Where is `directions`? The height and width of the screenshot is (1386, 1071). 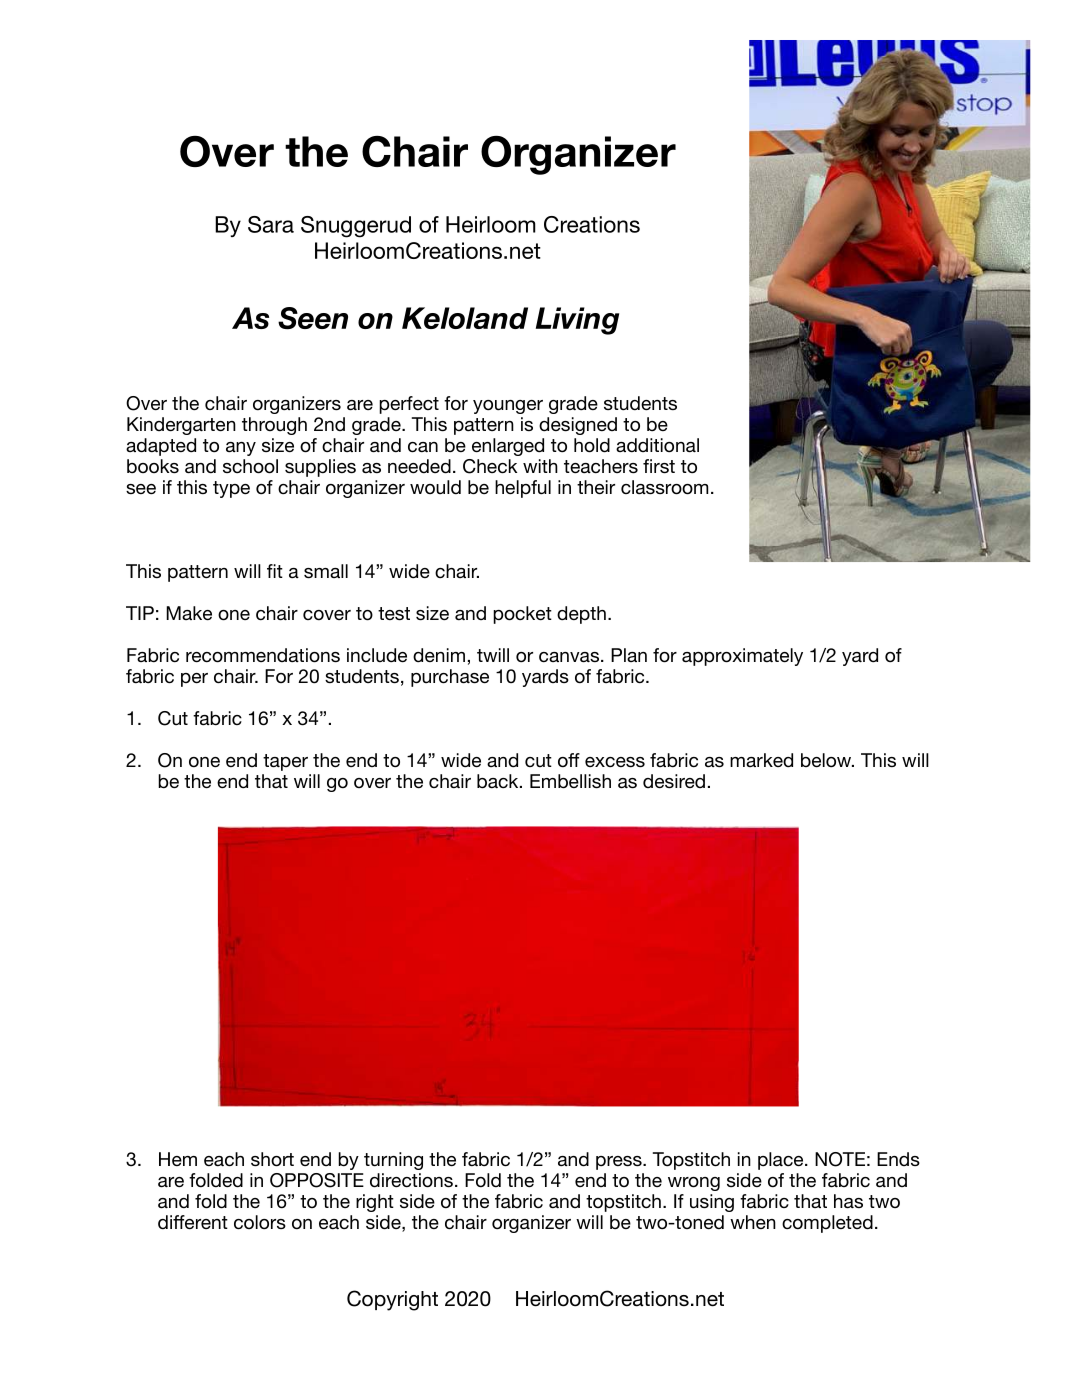 directions is located at coordinates (411, 1180).
